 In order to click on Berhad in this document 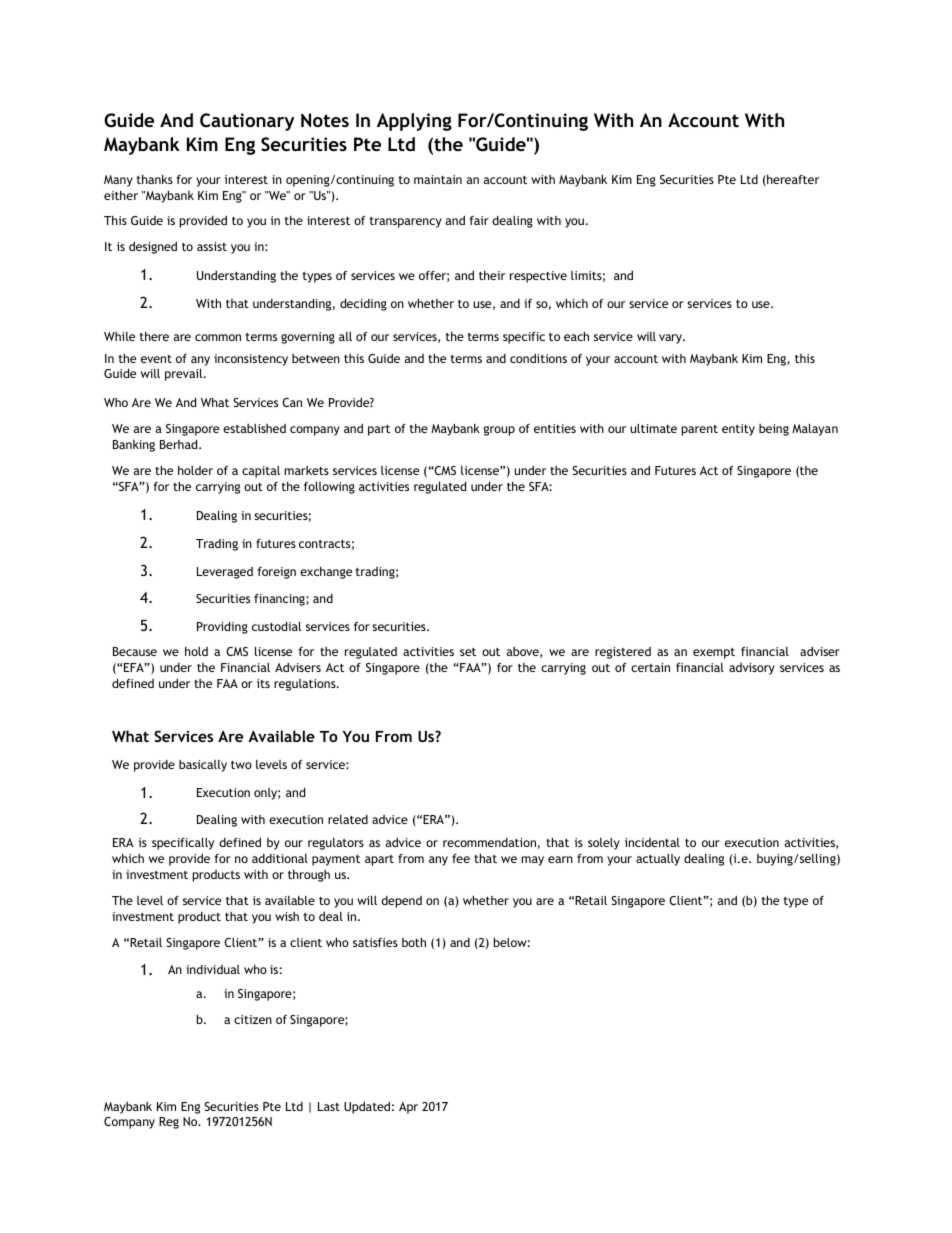, I will do `click(180, 444)`.
